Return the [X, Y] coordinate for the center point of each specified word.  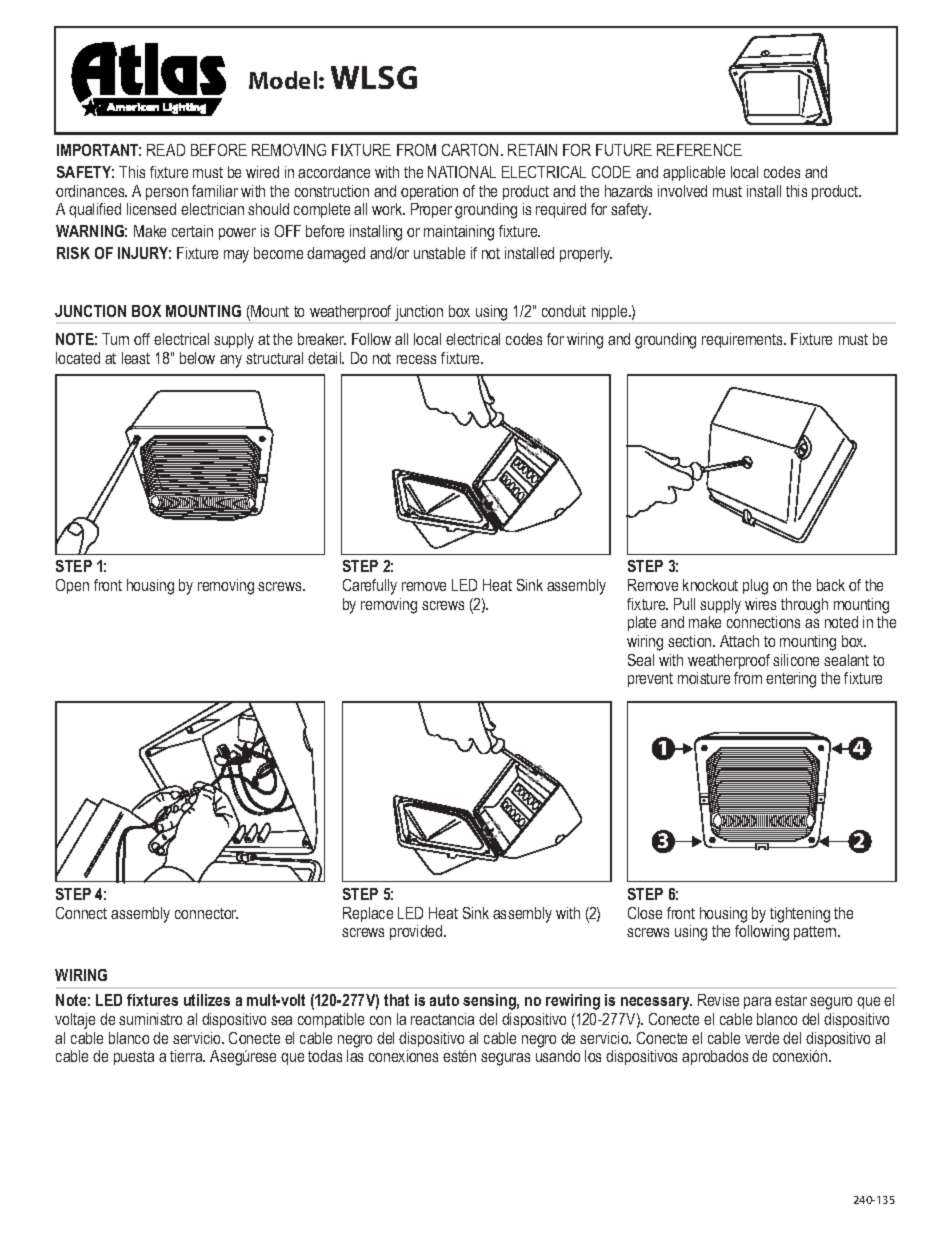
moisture [704, 678]
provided [417, 932]
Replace [368, 914]
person [167, 194]
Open [72, 586]
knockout [710, 585]
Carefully [370, 587]
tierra [187, 1056]
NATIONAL [462, 172]
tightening [800, 915]
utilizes [207, 1000]
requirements [743, 340]
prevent [650, 680]
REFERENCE [699, 150]
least [136, 358]
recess [416, 359]
